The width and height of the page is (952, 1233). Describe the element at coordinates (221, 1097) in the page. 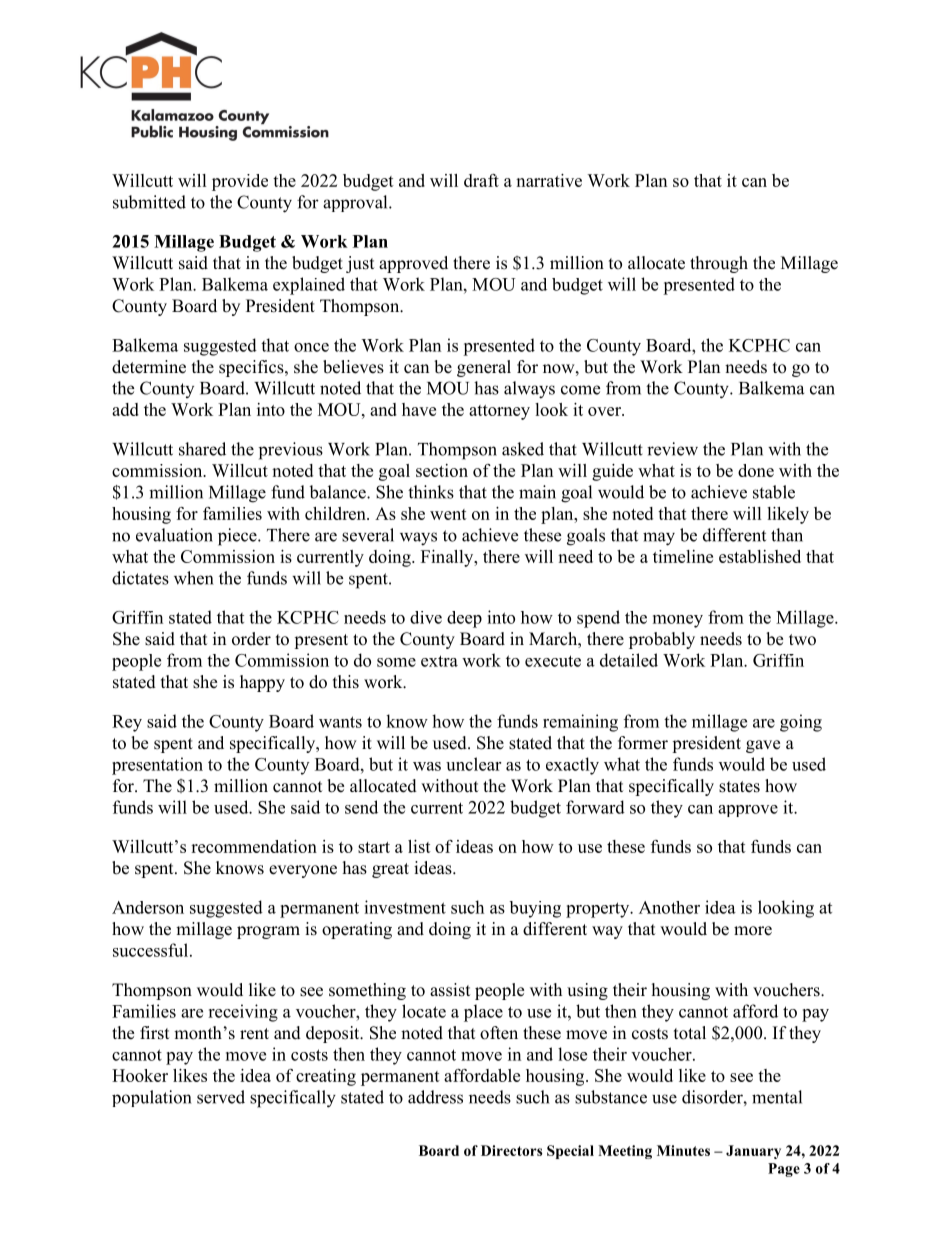

I see `served` at that location.
